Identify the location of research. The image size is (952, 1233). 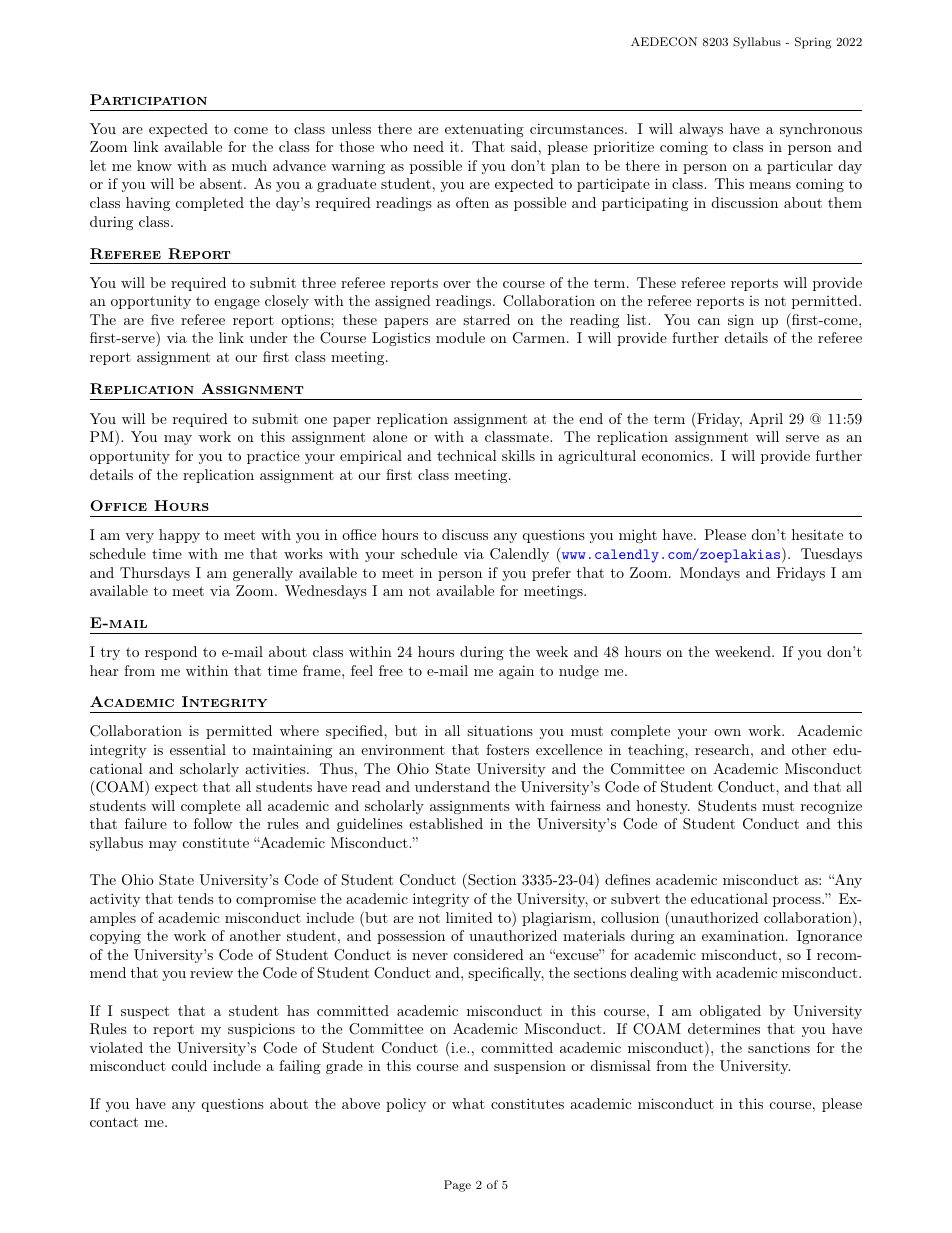
(722, 749).
